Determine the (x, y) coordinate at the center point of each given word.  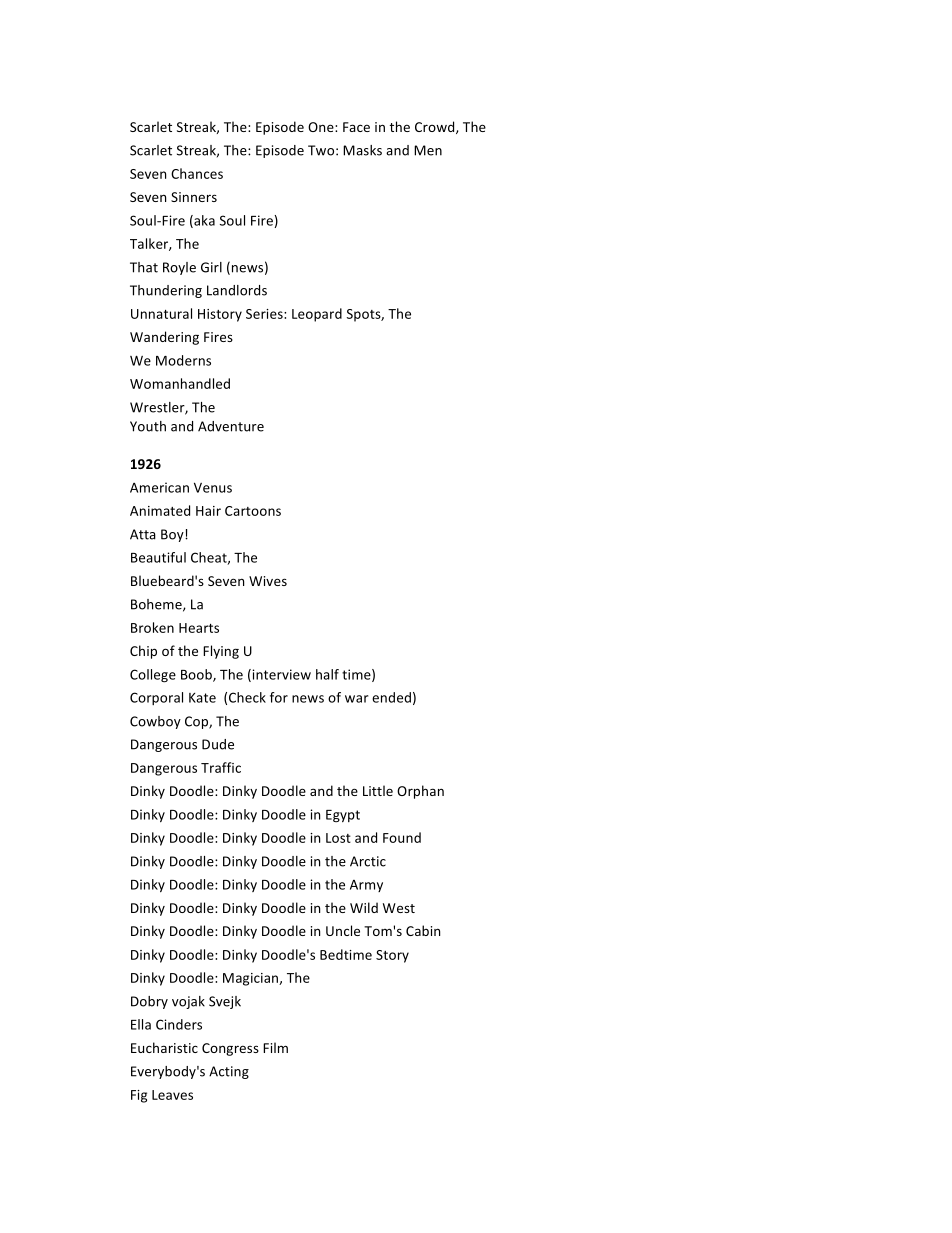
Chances (197, 173)
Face (356, 127)
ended (391, 697)
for (279, 697)
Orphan (420, 792)
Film (275, 1047)
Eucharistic (164, 1047)
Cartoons (253, 511)
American (159, 487)
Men (428, 150)
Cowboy (155, 722)
